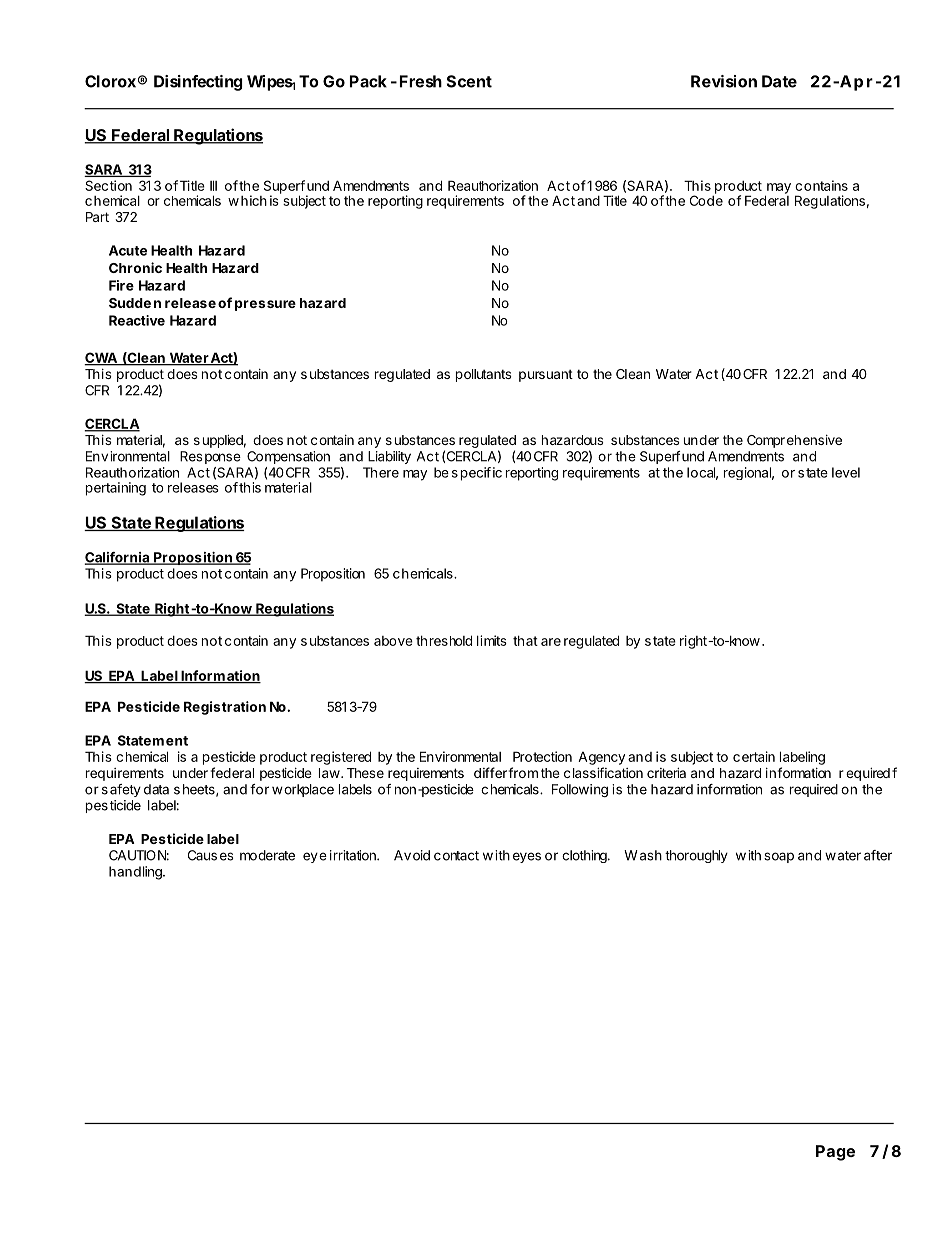 This image has width=952, height=1233. Describe the element at coordinates (469, 81) in the image. I see `Scent` at that location.
